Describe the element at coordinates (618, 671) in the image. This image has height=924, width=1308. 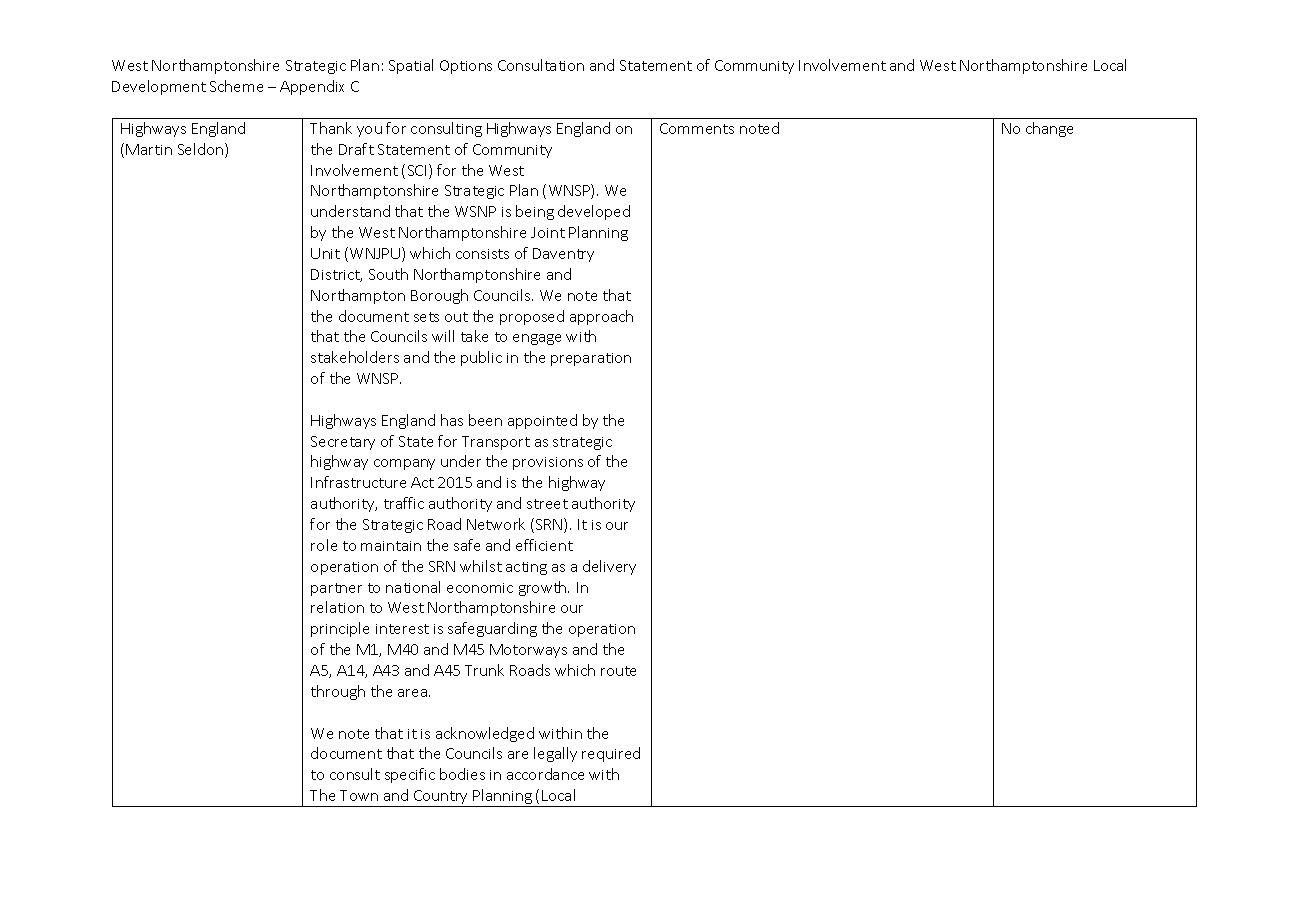
I see `route` at that location.
